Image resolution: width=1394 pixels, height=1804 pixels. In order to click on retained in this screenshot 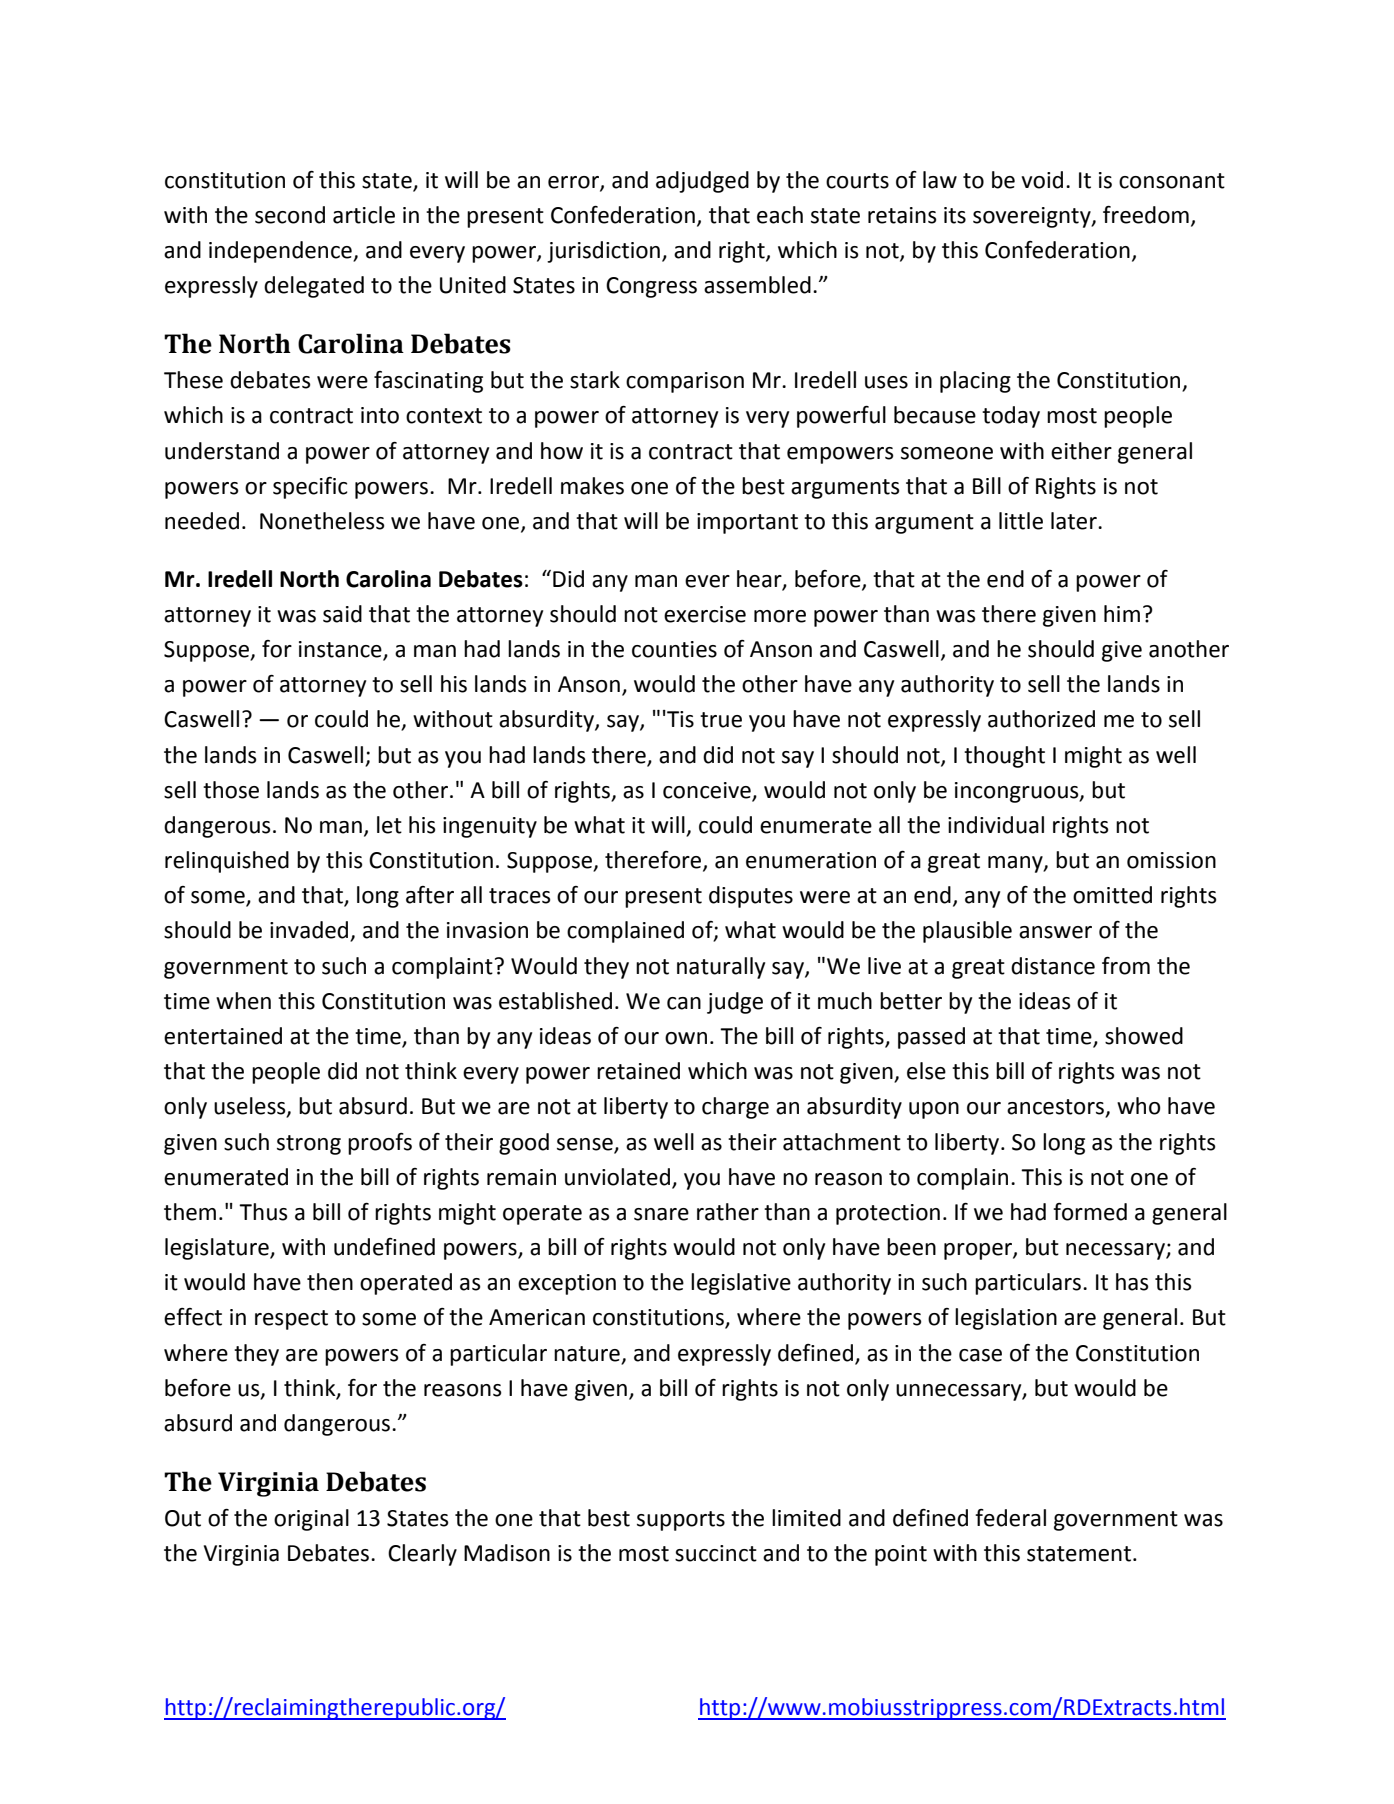, I will do `click(638, 1071)`.
